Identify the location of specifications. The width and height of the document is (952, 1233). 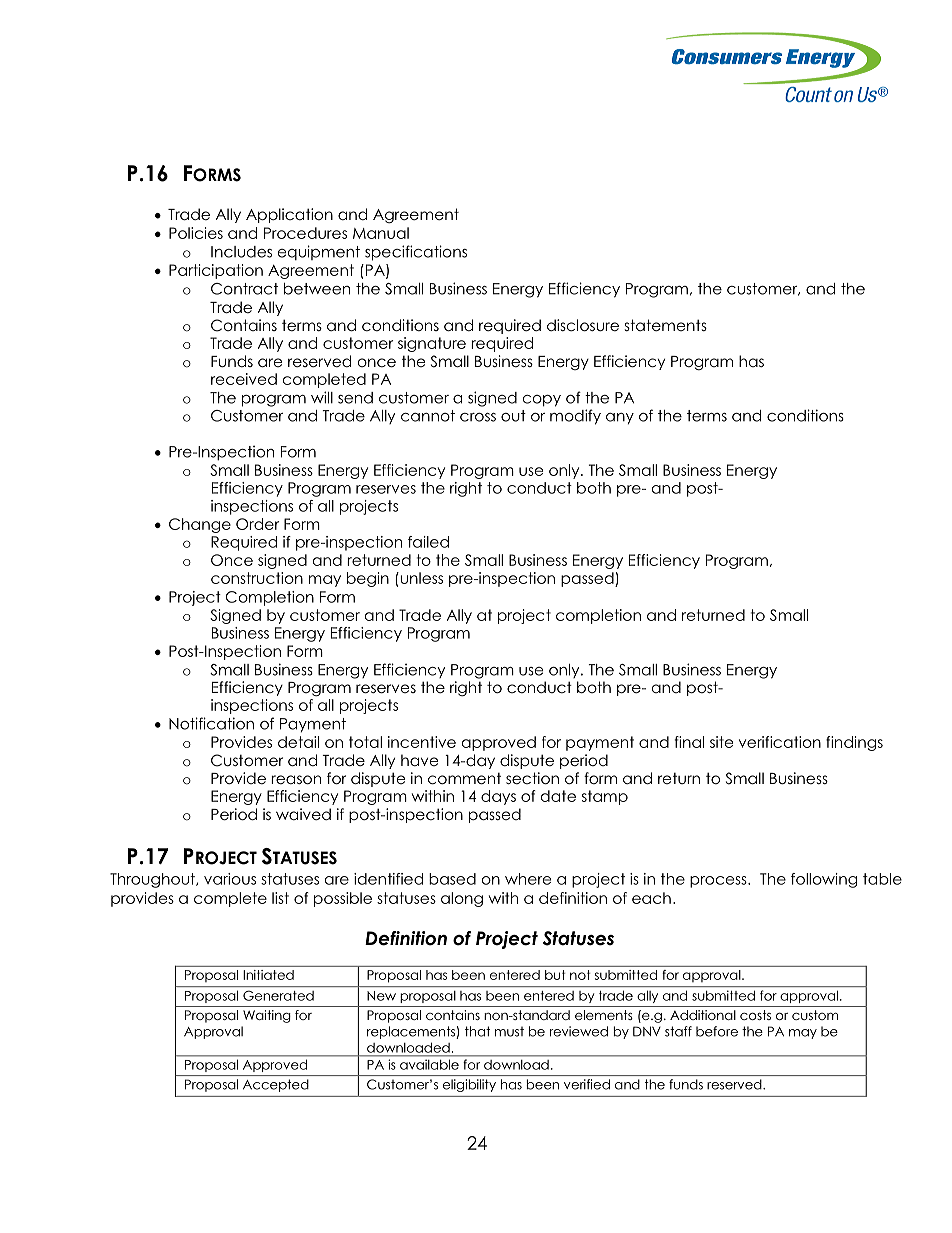
(416, 253).
